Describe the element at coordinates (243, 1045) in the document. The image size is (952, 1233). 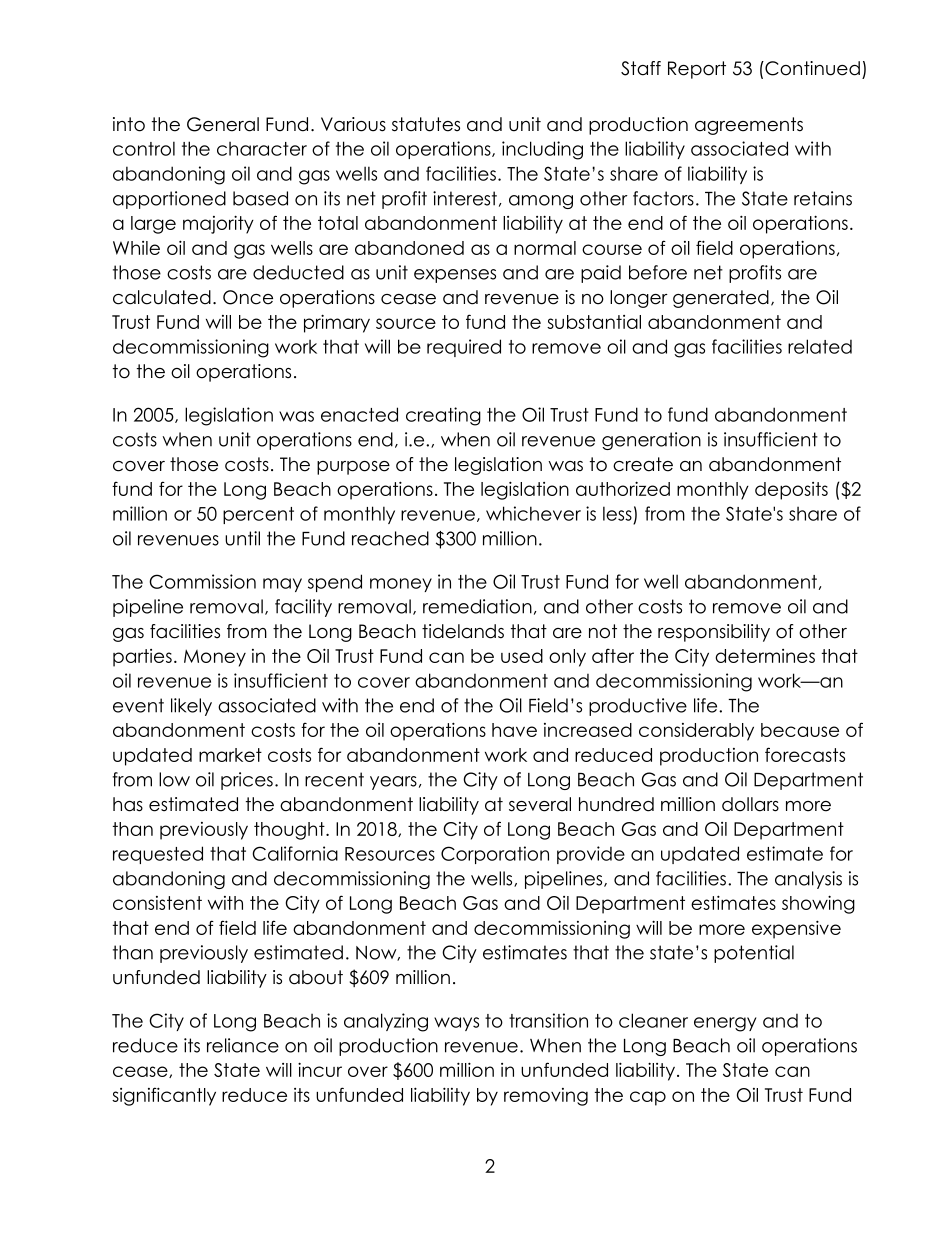
I see `reliance` at that location.
